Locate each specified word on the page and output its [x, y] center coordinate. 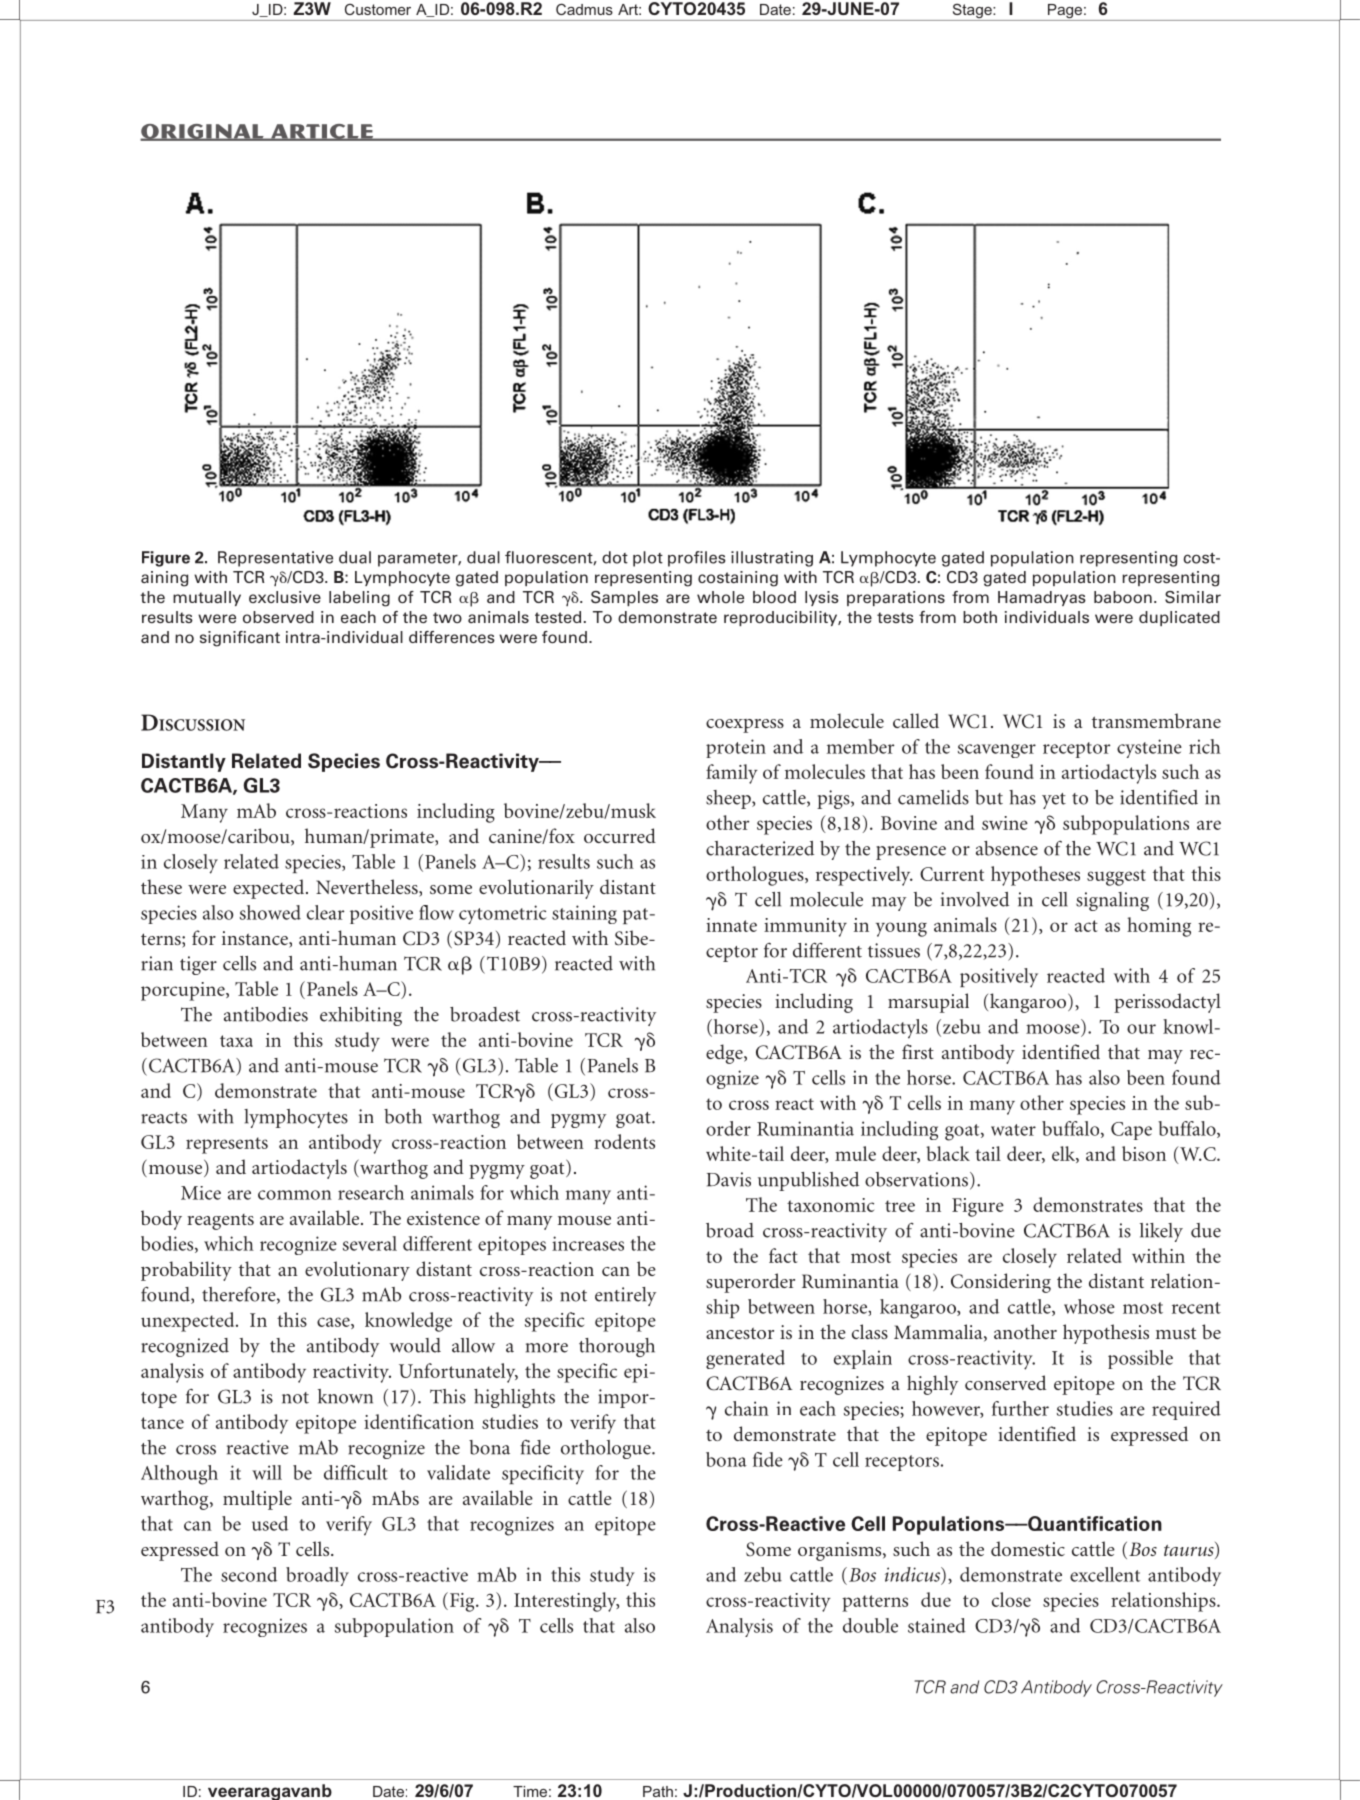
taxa [236, 1041]
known [345, 1396]
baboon [1123, 597]
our [1141, 1029]
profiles [697, 559]
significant [240, 639]
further [1020, 1408]
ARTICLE [322, 132]
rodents [624, 1141]
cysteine [1149, 748]
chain [747, 1408]
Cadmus [584, 9]
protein [736, 748]
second [249, 1574]
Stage [972, 12]
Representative [275, 559]
